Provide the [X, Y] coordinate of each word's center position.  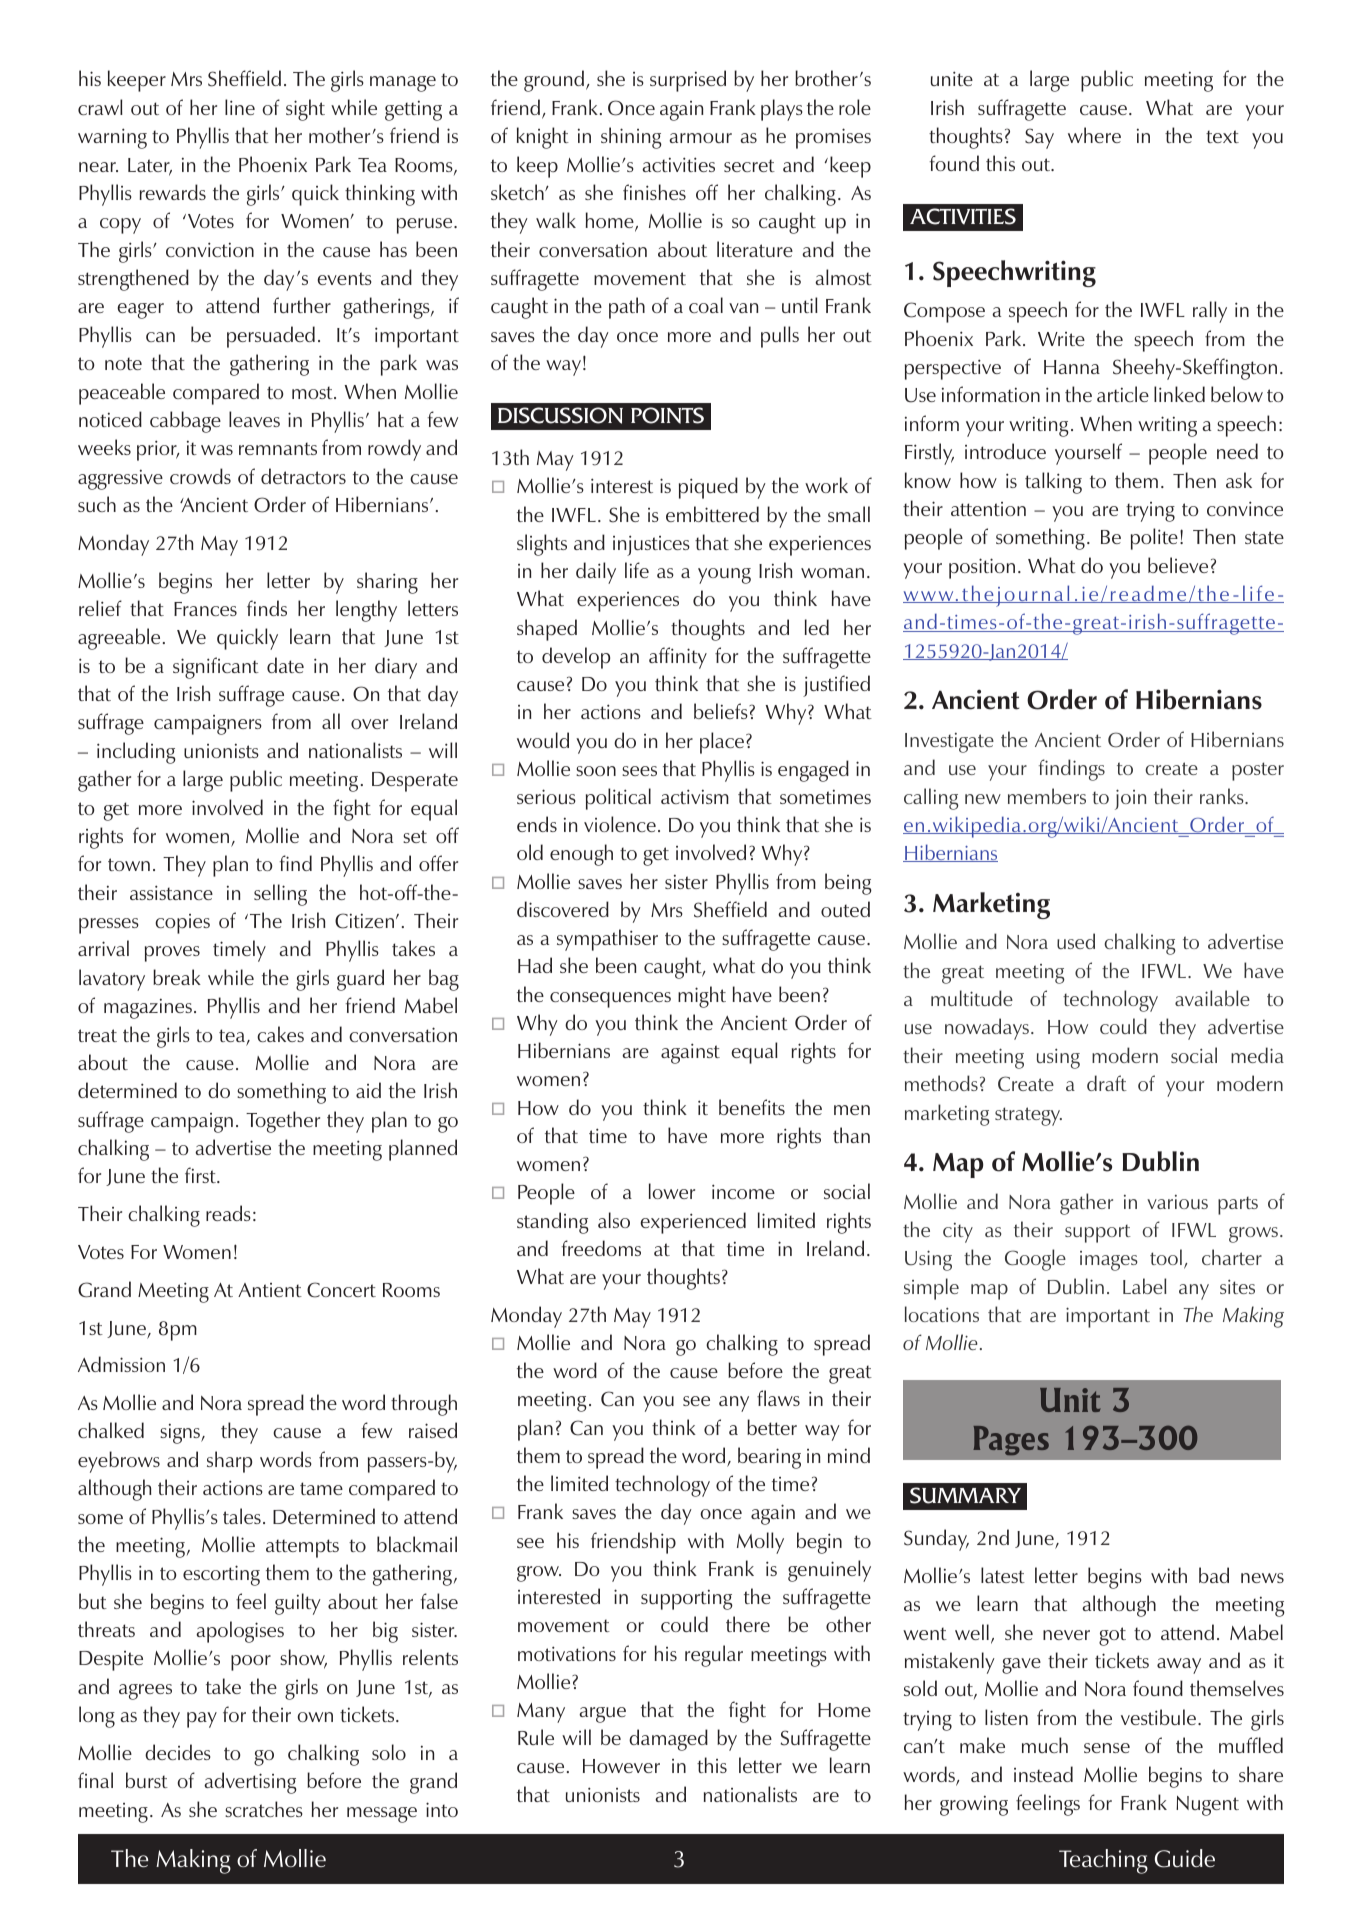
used [1076, 941]
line [240, 107]
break [177, 977]
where [1094, 135]
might [702, 997]
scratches [264, 1809]
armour [700, 138]
